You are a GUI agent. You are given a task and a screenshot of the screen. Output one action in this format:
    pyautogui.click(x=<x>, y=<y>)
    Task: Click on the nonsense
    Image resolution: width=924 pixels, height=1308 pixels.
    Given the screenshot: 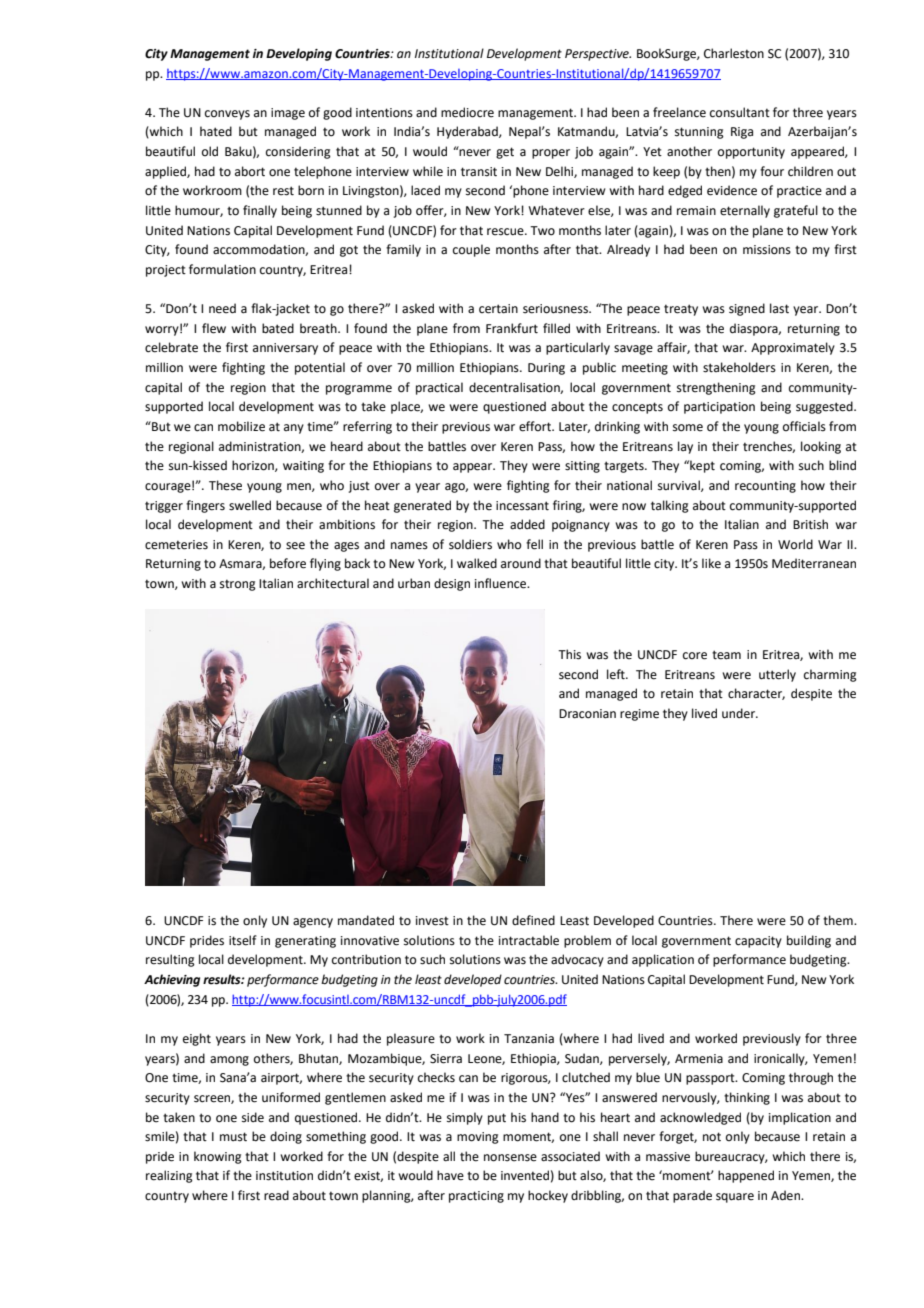 What is the action you would take?
    pyautogui.click(x=510, y=1158)
